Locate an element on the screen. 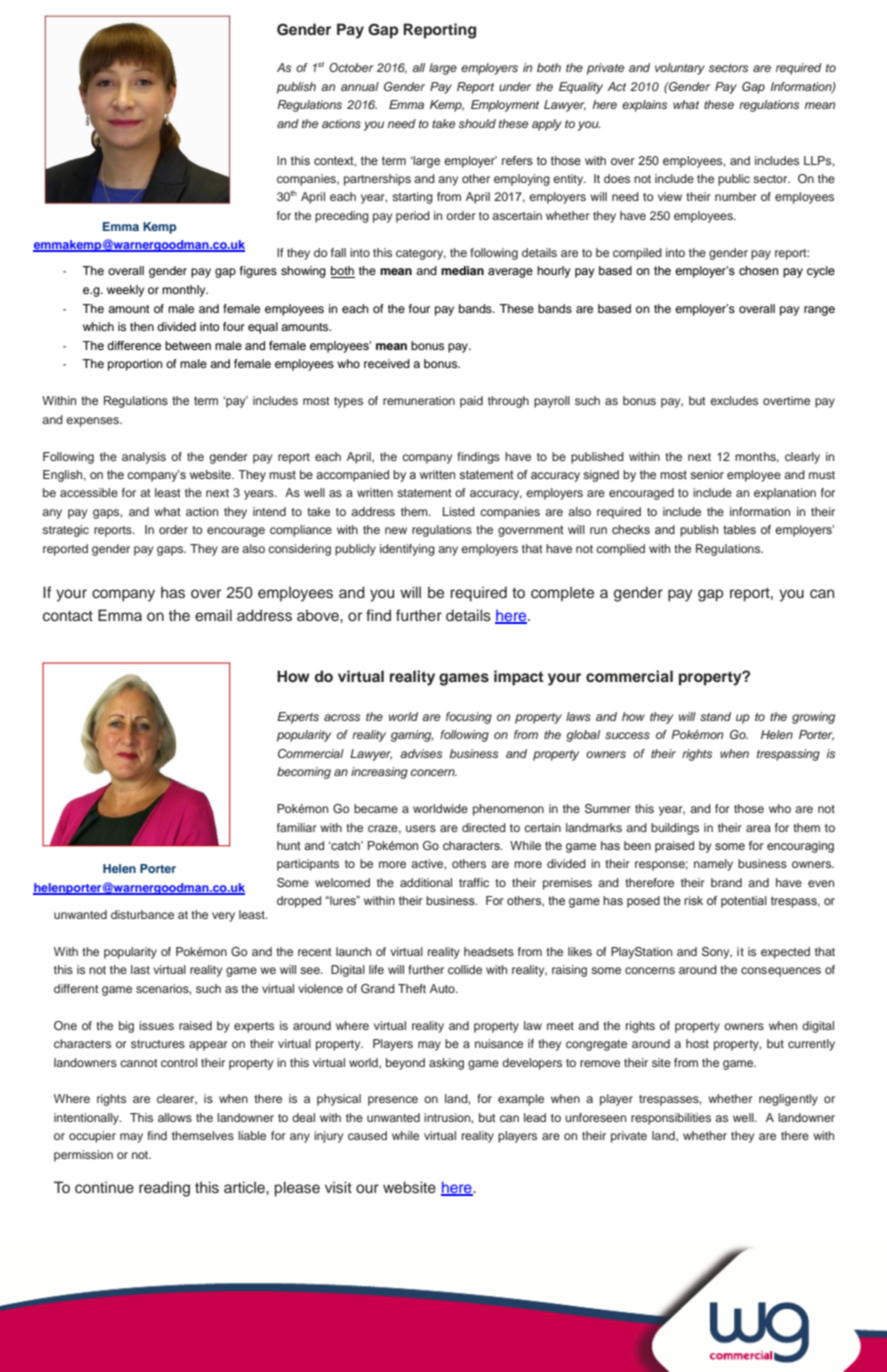  annual is located at coordinates (360, 86).
